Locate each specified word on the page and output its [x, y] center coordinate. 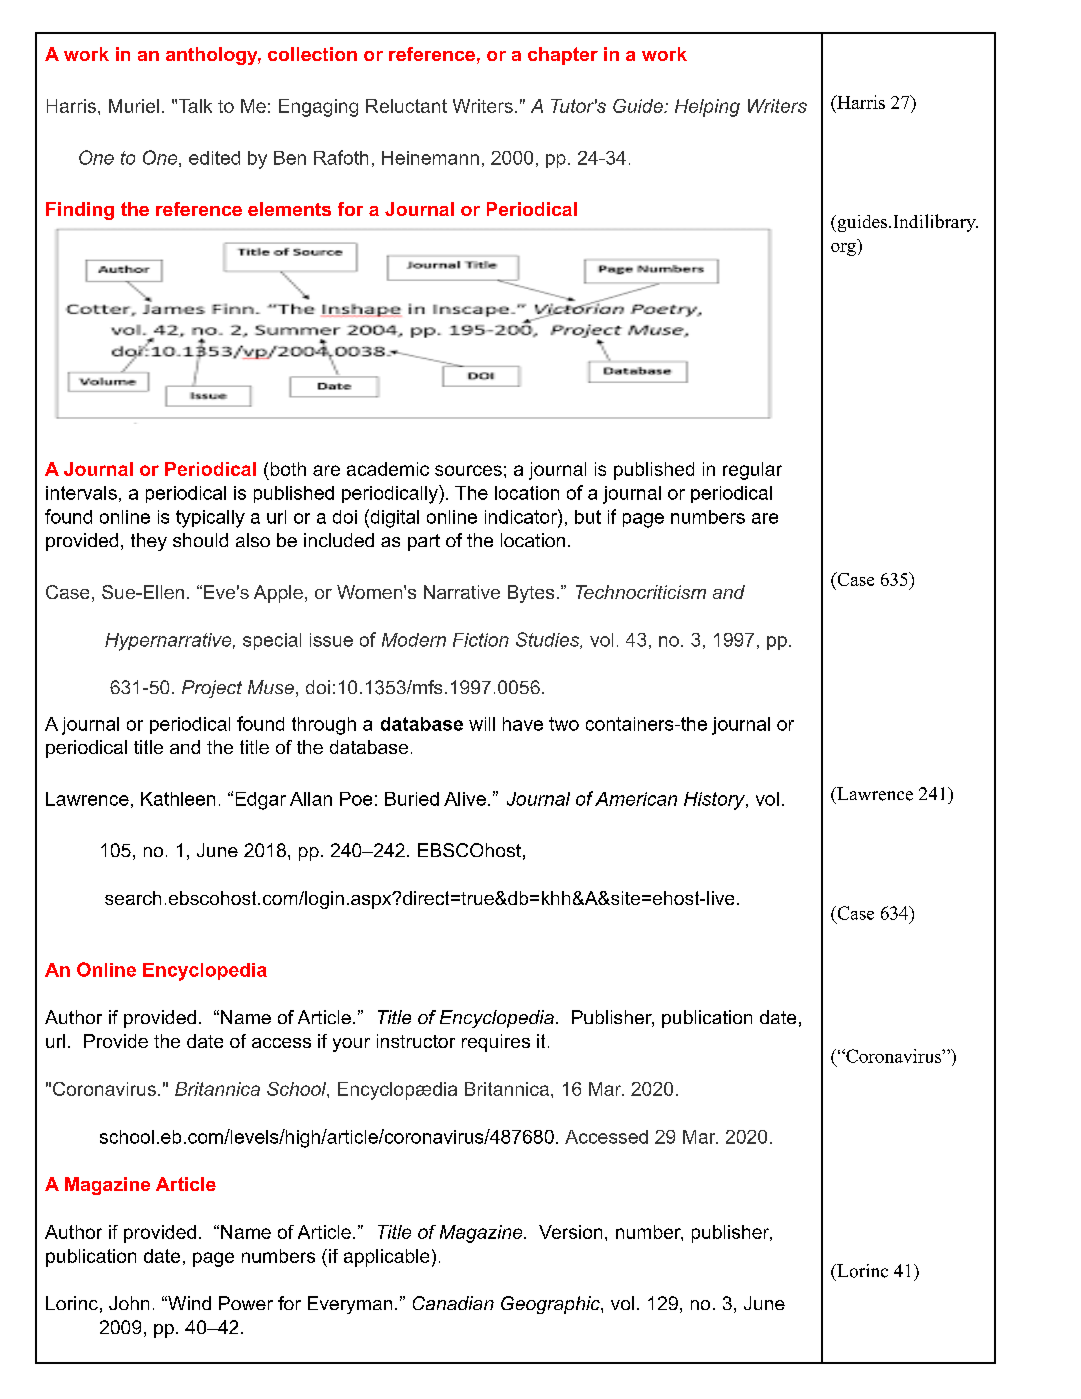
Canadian [453, 1303]
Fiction [481, 640]
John [129, 1303]
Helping [707, 108]
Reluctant [406, 106]
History [715, 801]
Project [212, 689]
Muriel [134, 106]
